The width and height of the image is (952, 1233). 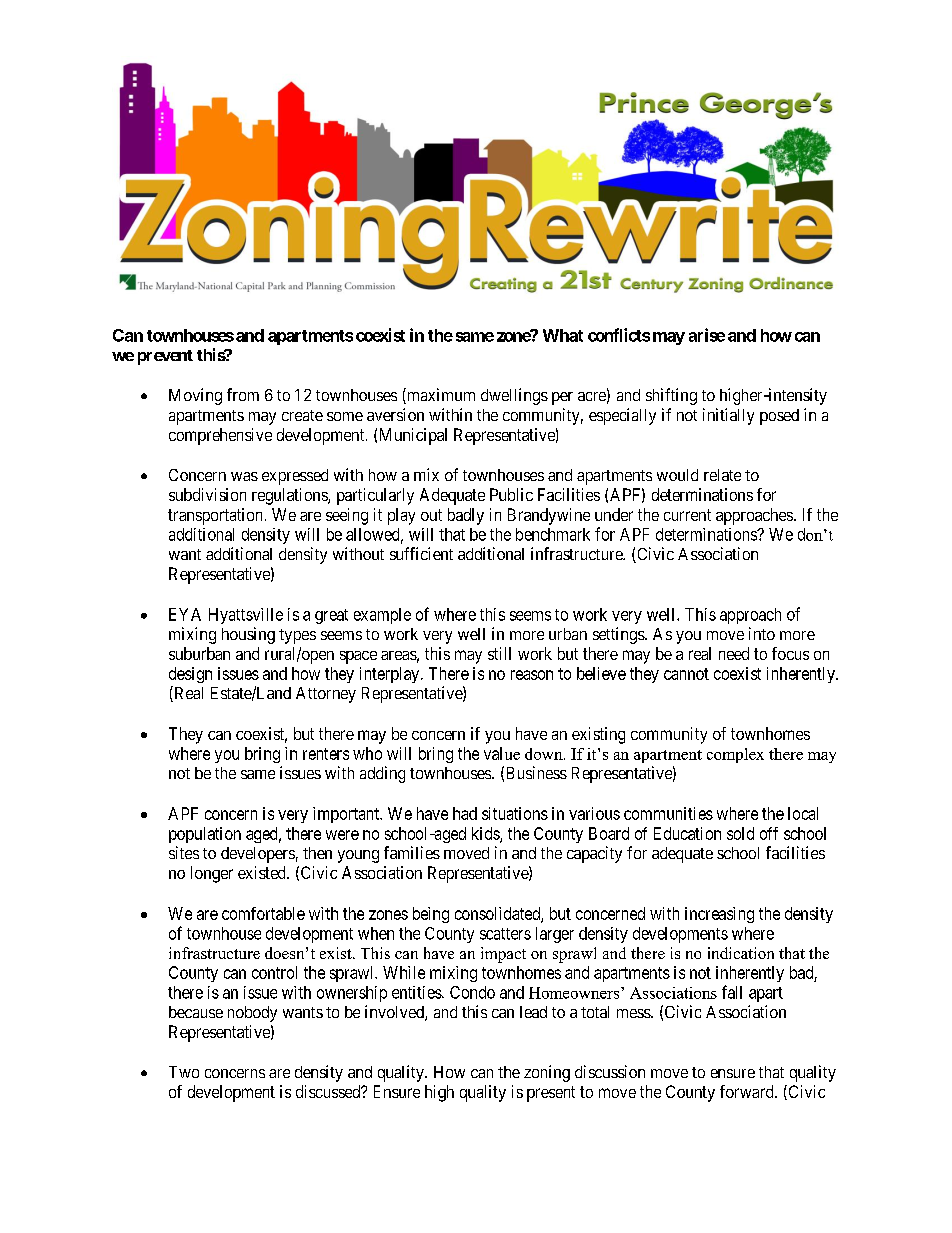 I want to click on sufficient, so click(x=421, y=553).
